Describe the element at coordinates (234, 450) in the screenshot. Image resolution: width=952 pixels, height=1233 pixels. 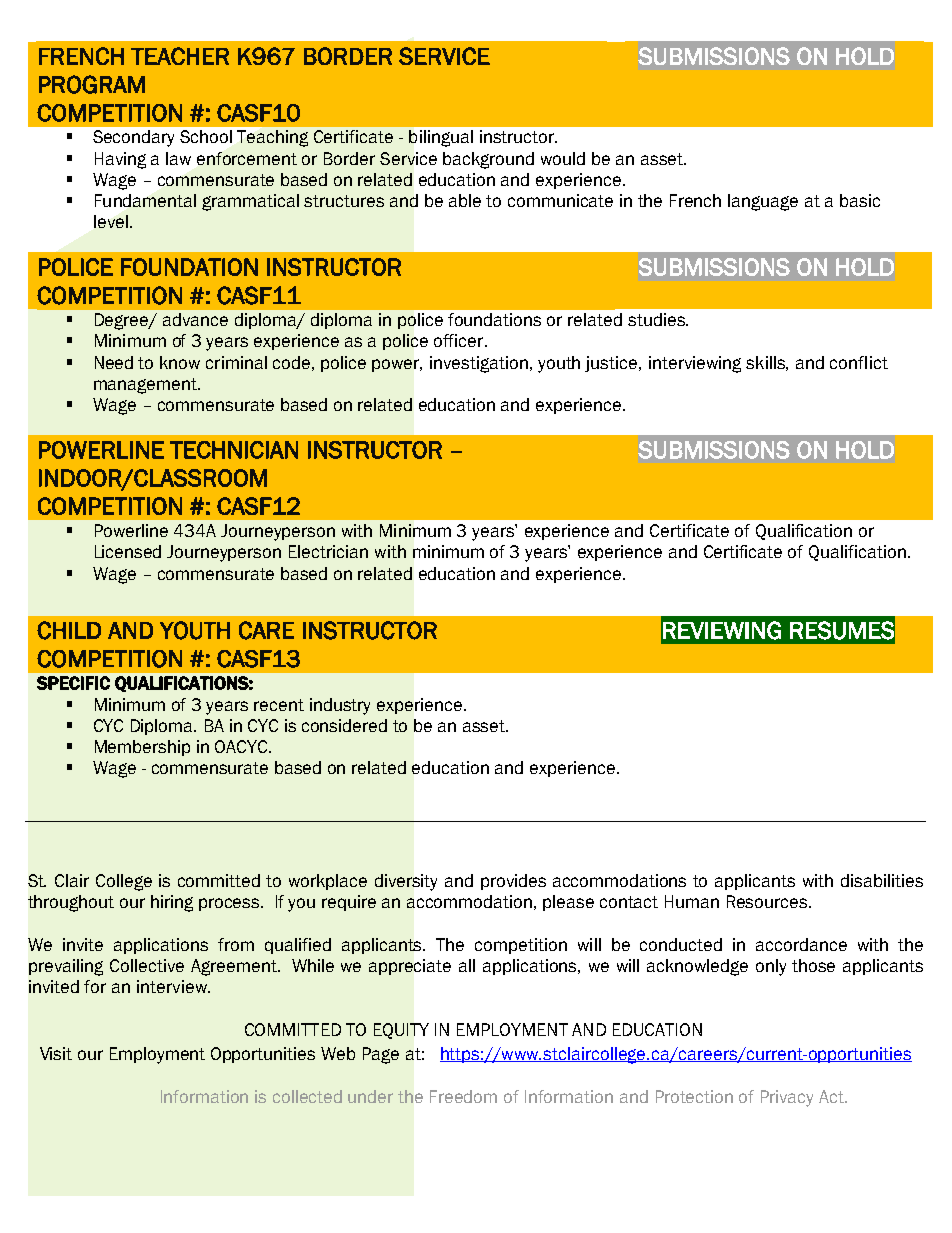
I see `TECHNICIAN` at that location.
